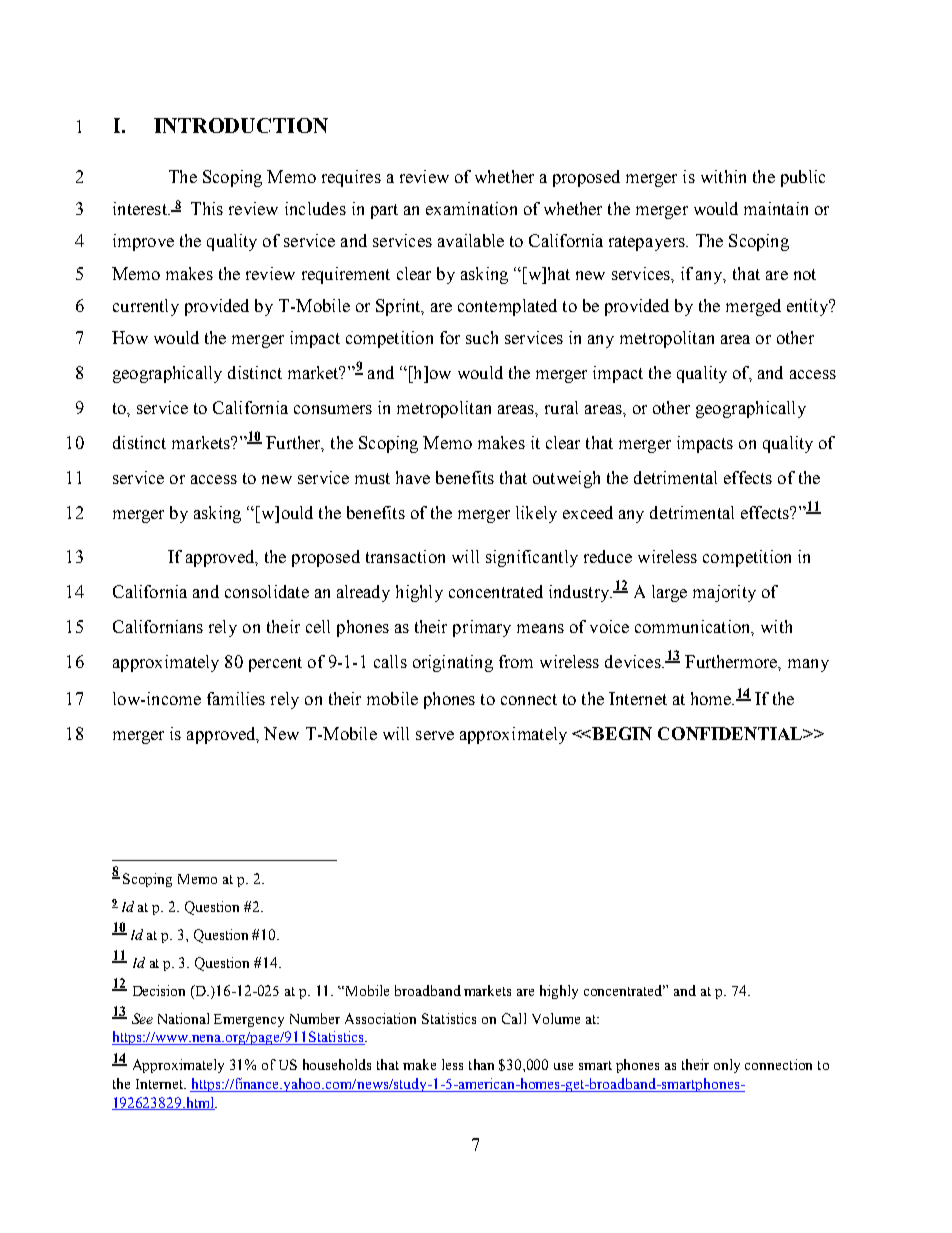 This screenshot has height=1233, width=952. What do you see at coordinates (241, 125) in the screenshot?
I see `INTRODUCTION` at bounding box center [241, 125].
